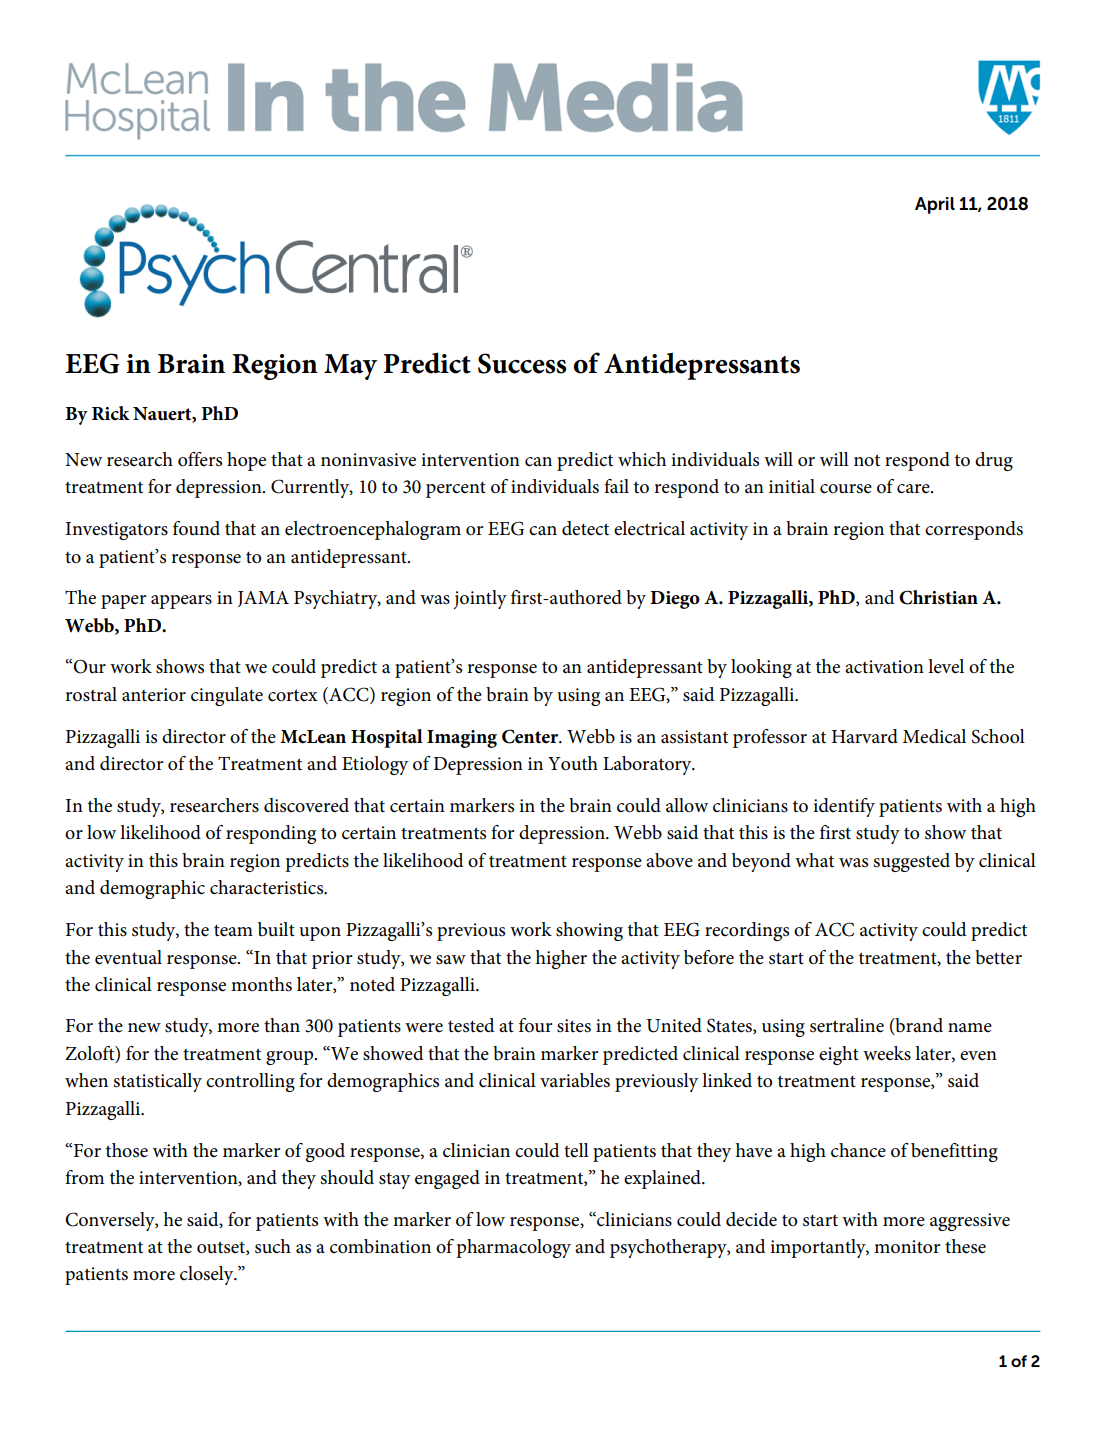  Describe the element at coordinates (935, 205) in the screenshot. I see `April` at that location.
